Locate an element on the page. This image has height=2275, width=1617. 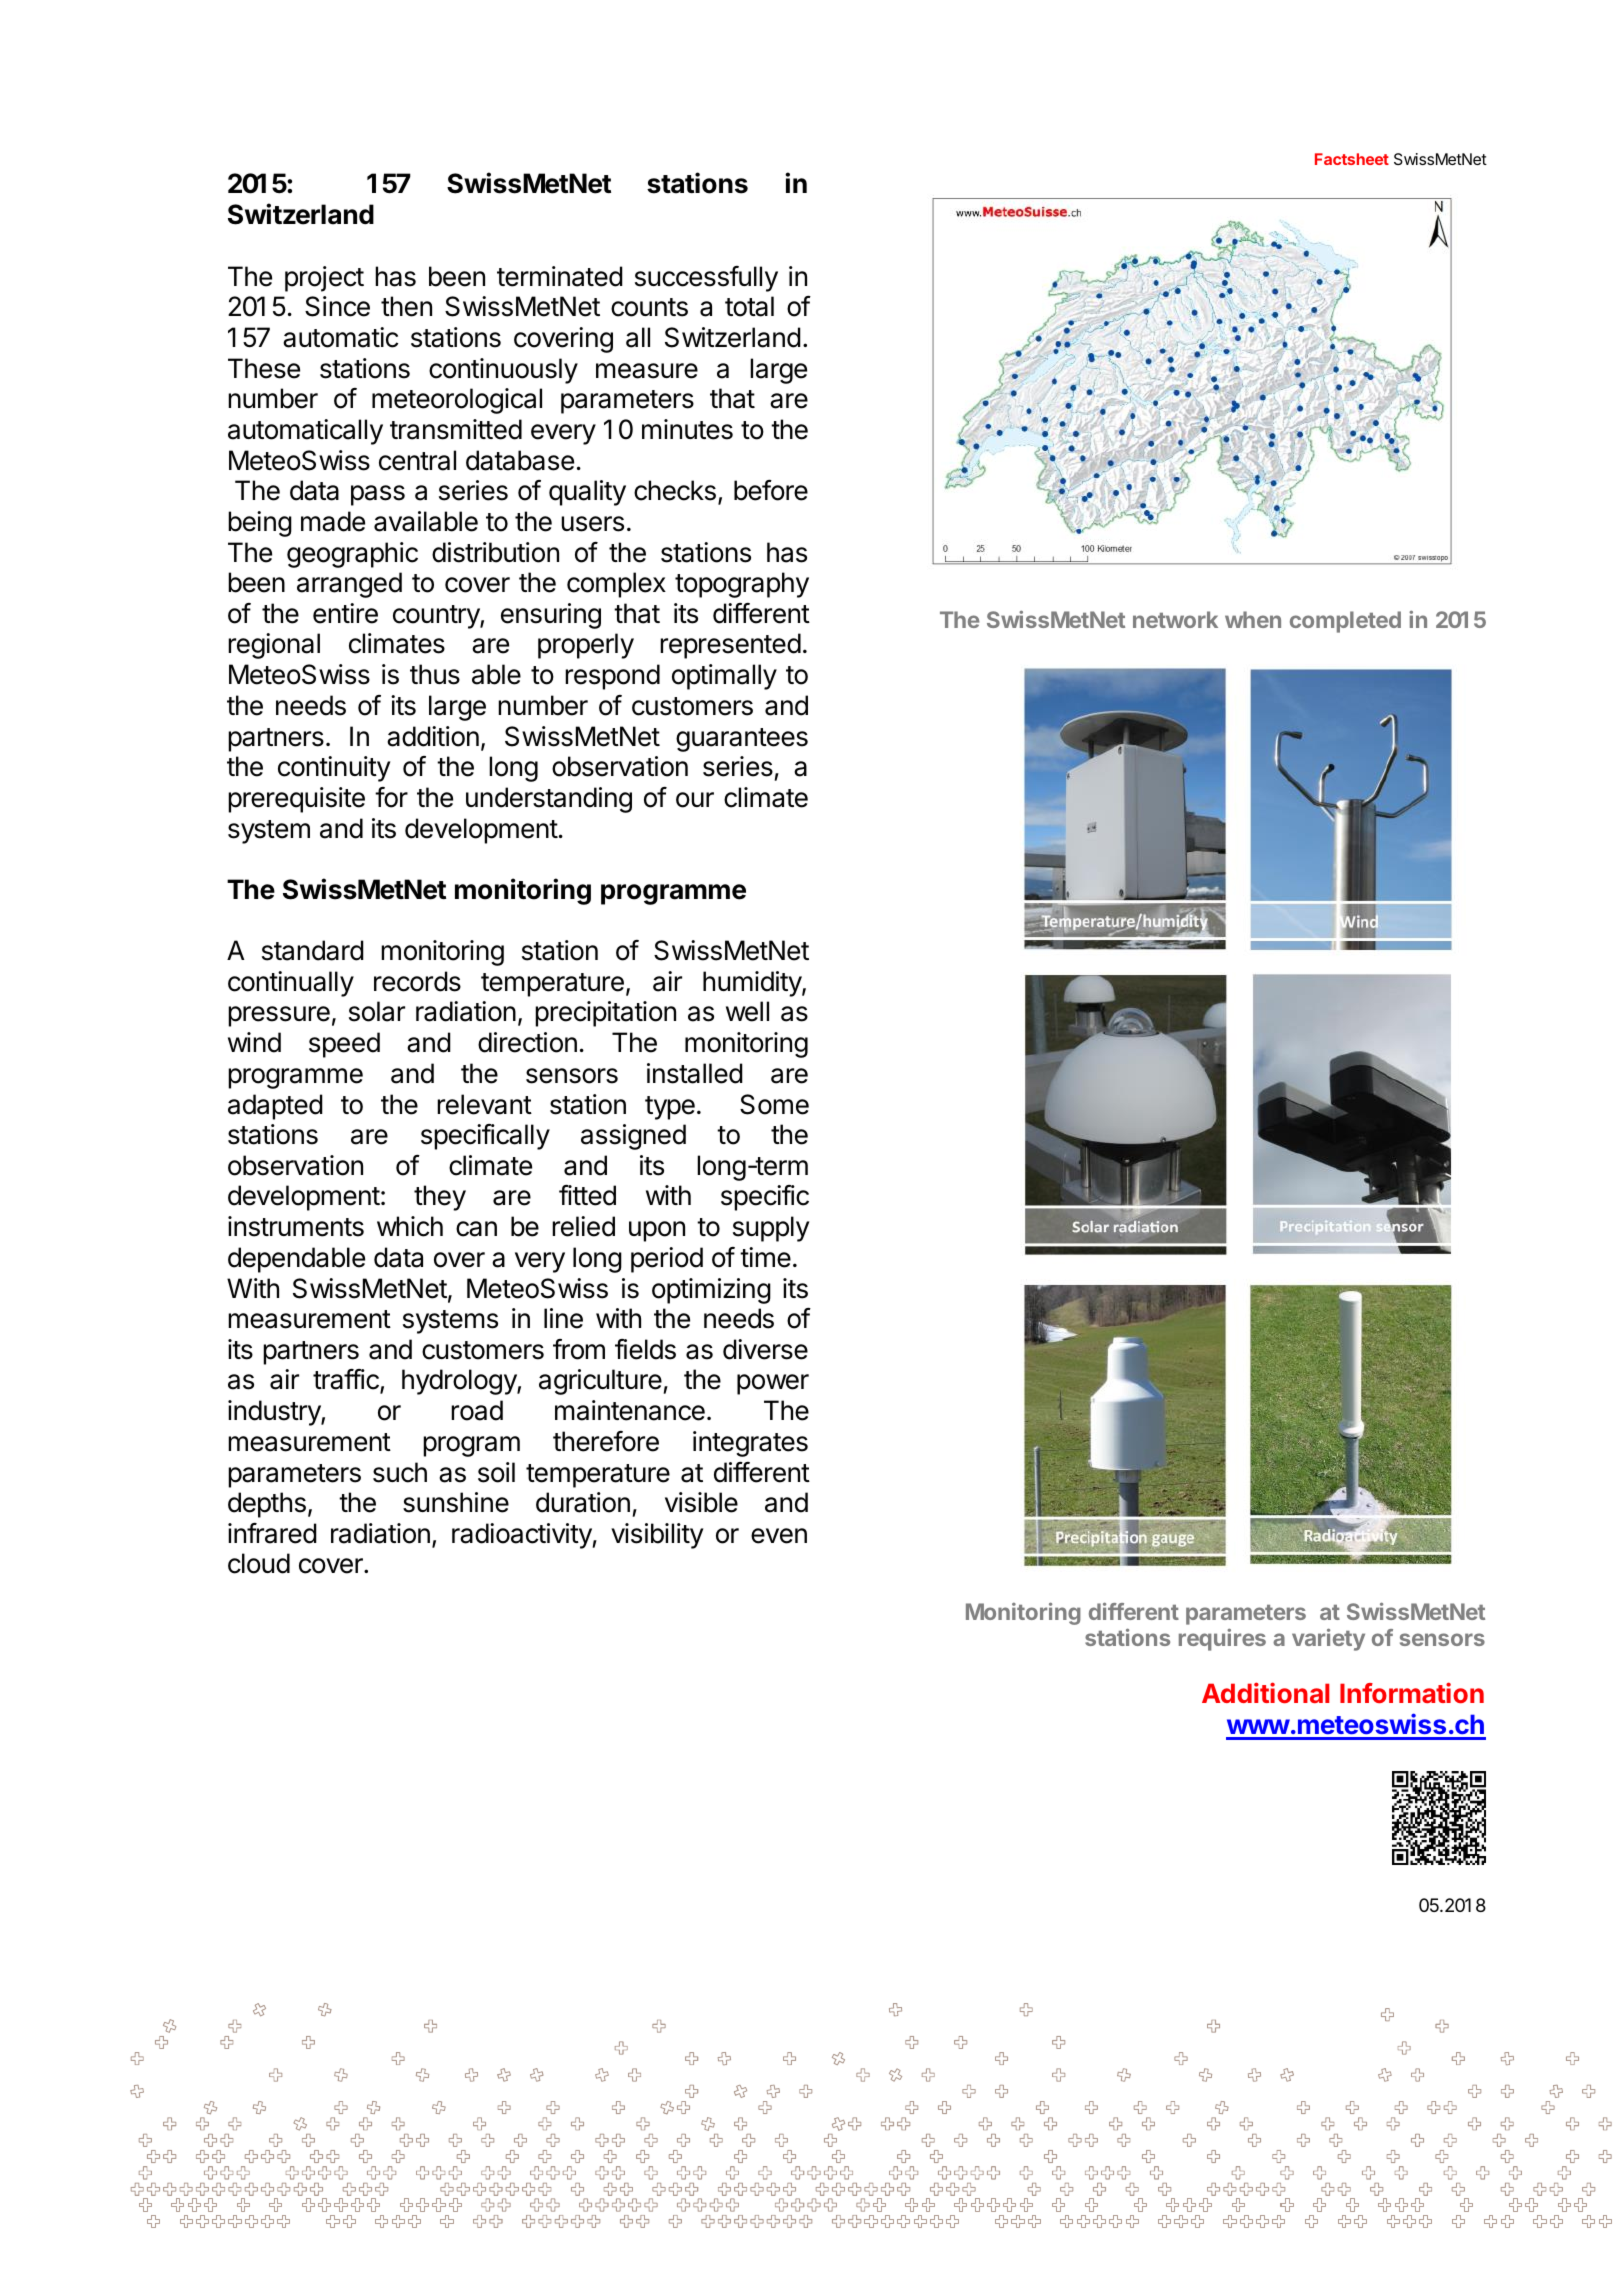
requires is located at coordinates (1222, 1640).
